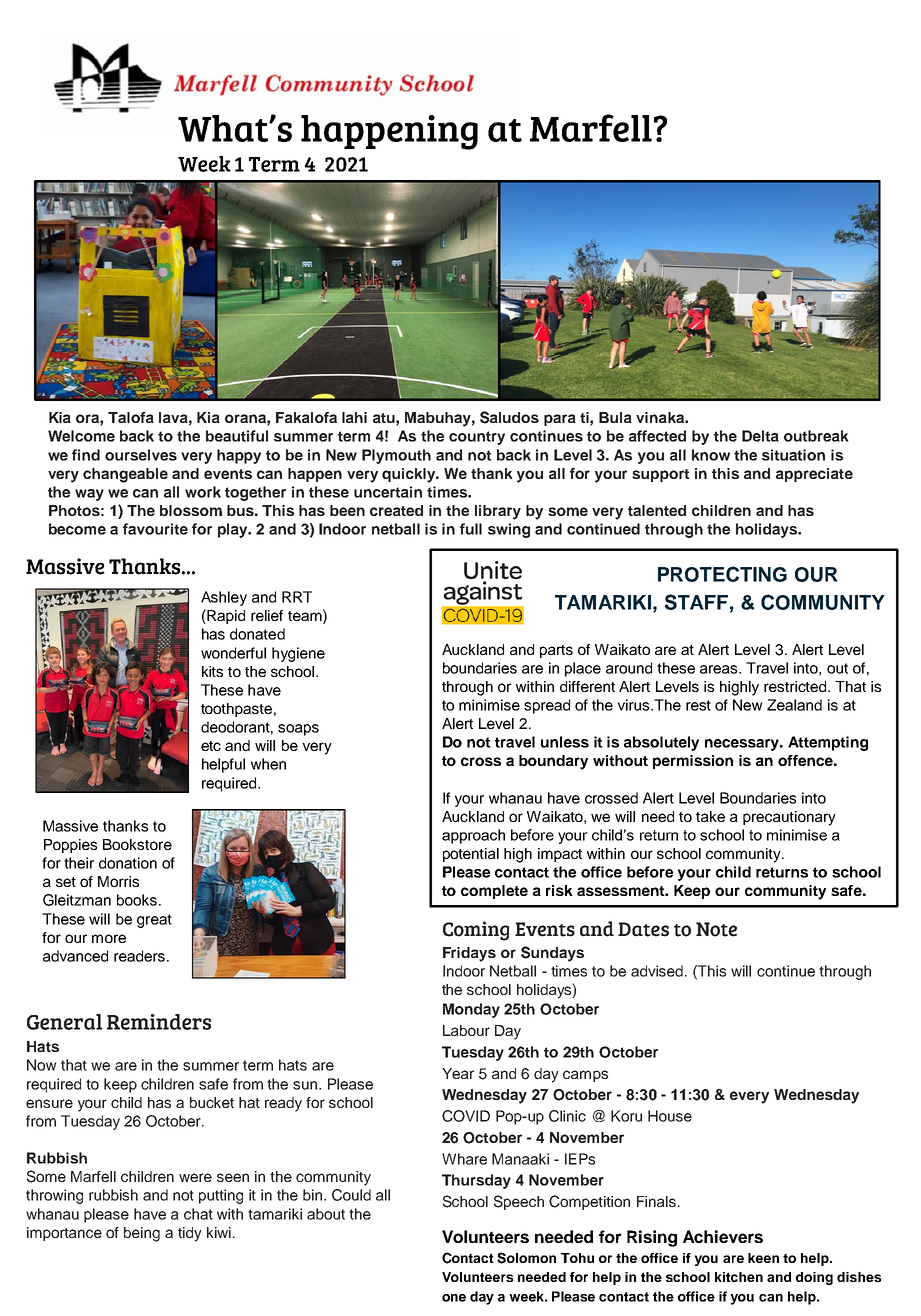  I want to click on Reminders, so click(159, 1022).
